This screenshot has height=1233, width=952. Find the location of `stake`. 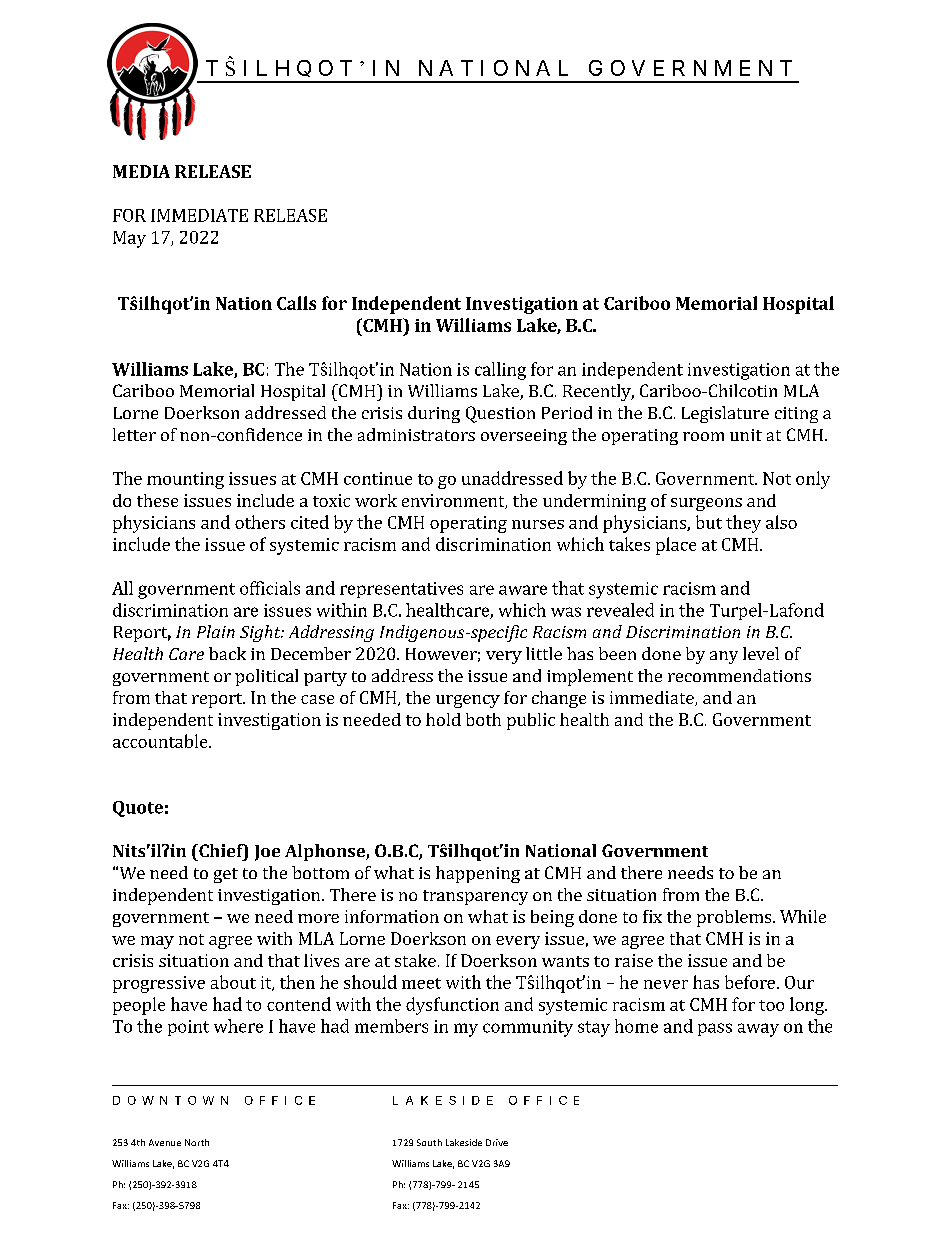

stake is located at coordinates (415, 960).
